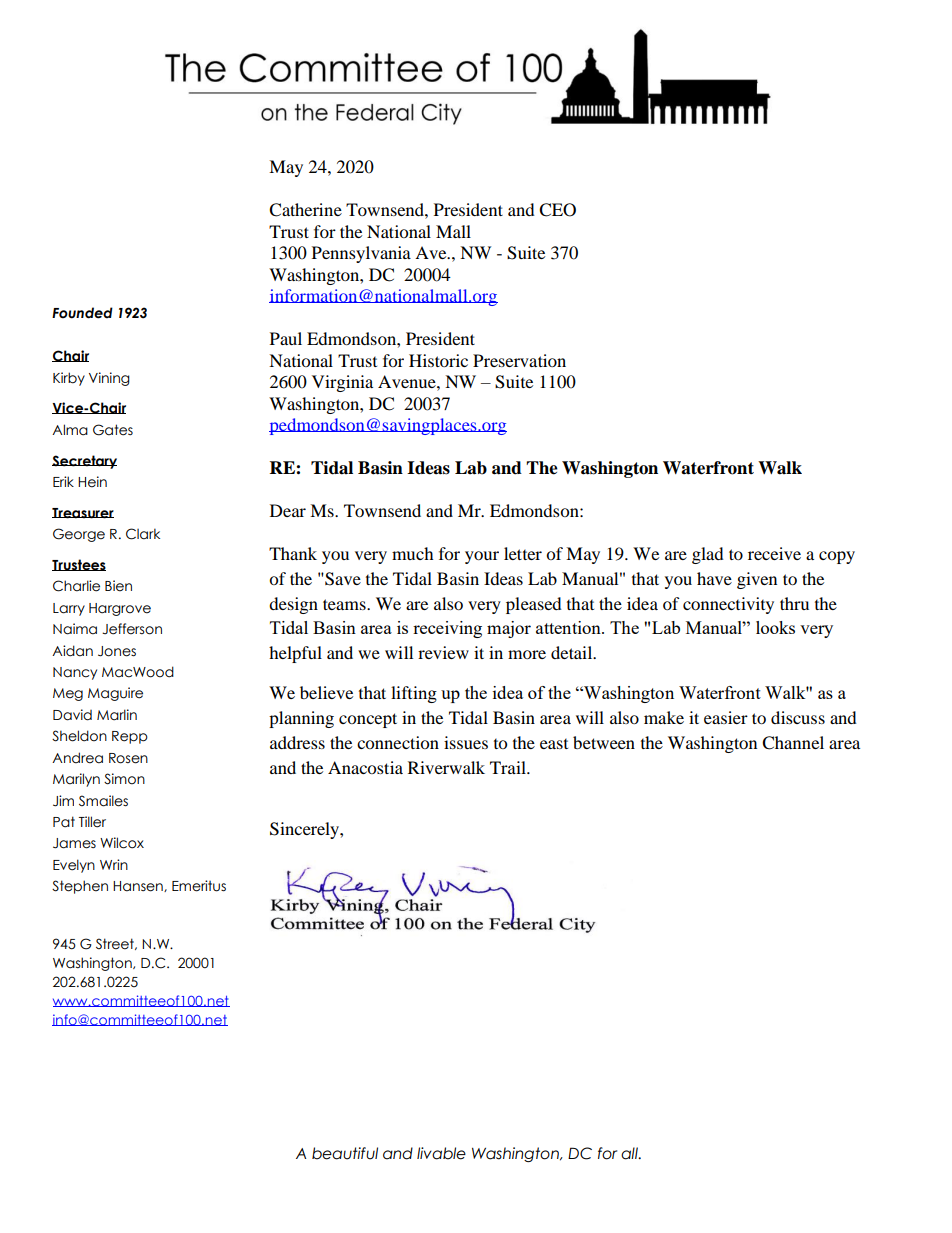 Image resolution: width=952 pixels, height=1233 pixels. I want to click on easier, so click(726, 717).
